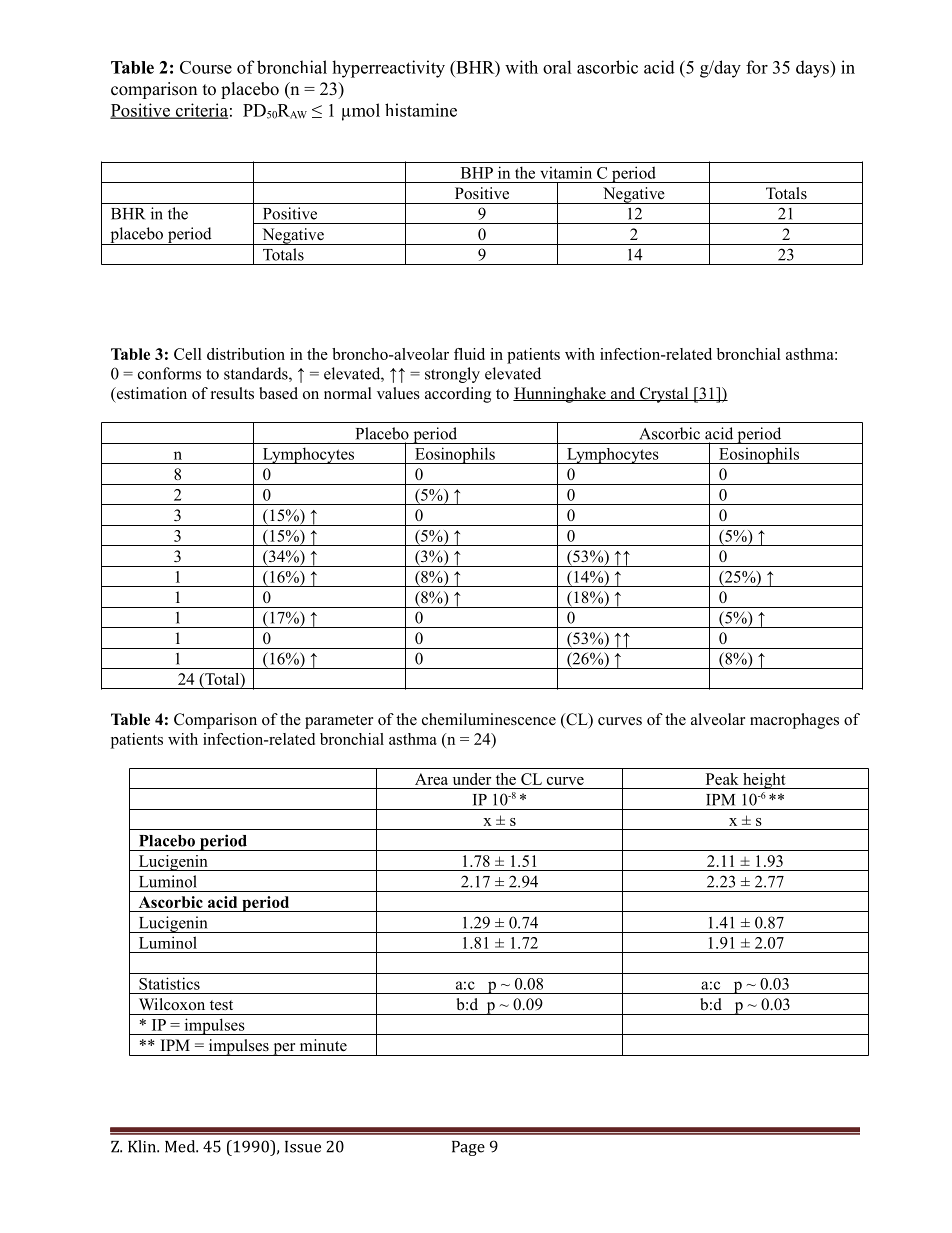 This image has width=952, height=1233. I want to click on results, so click(232, 393).
